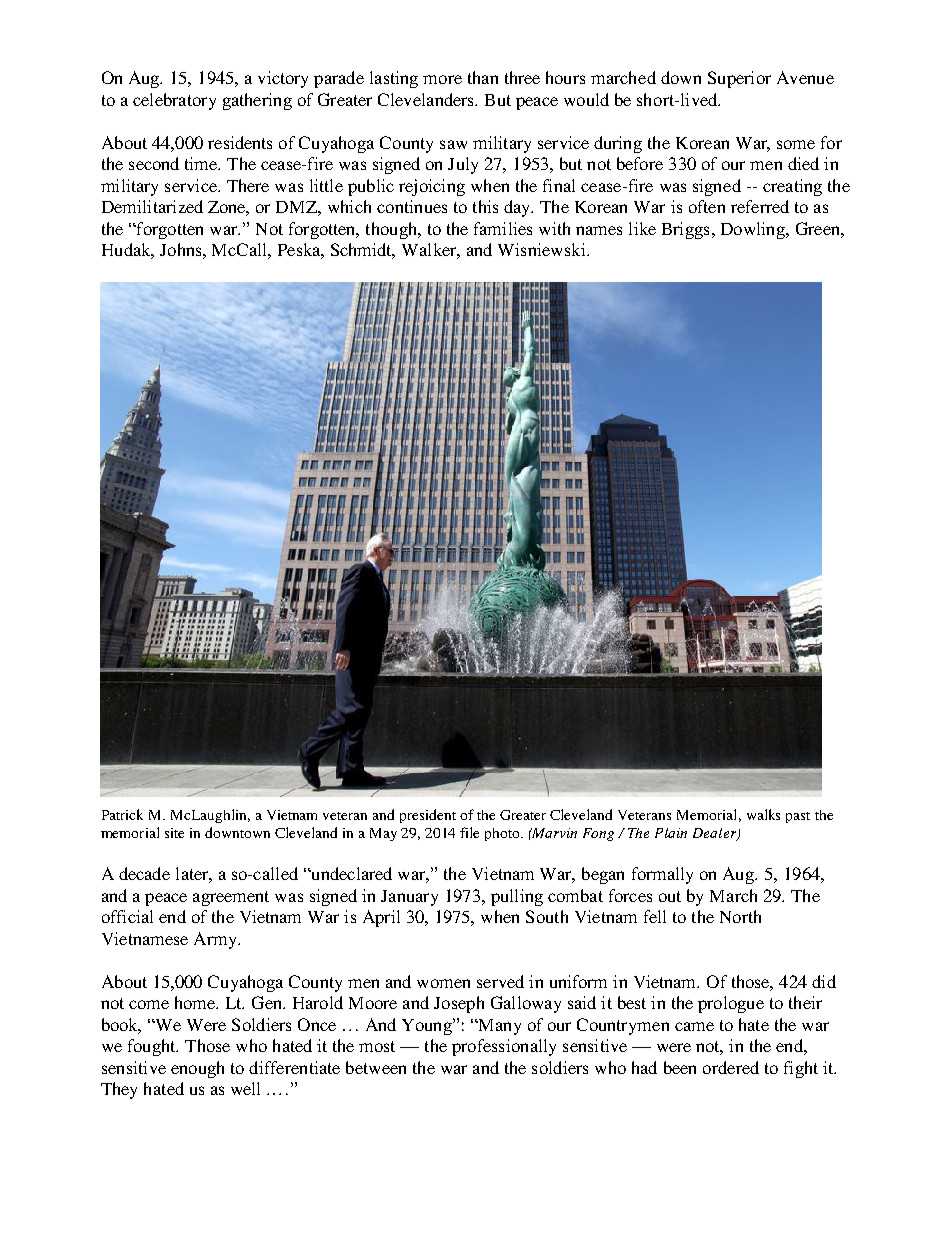 This screenshot has height=1233, width=952. Describe the element at coordinates (428, 816) in the screenshot. I see `president` at that location.
